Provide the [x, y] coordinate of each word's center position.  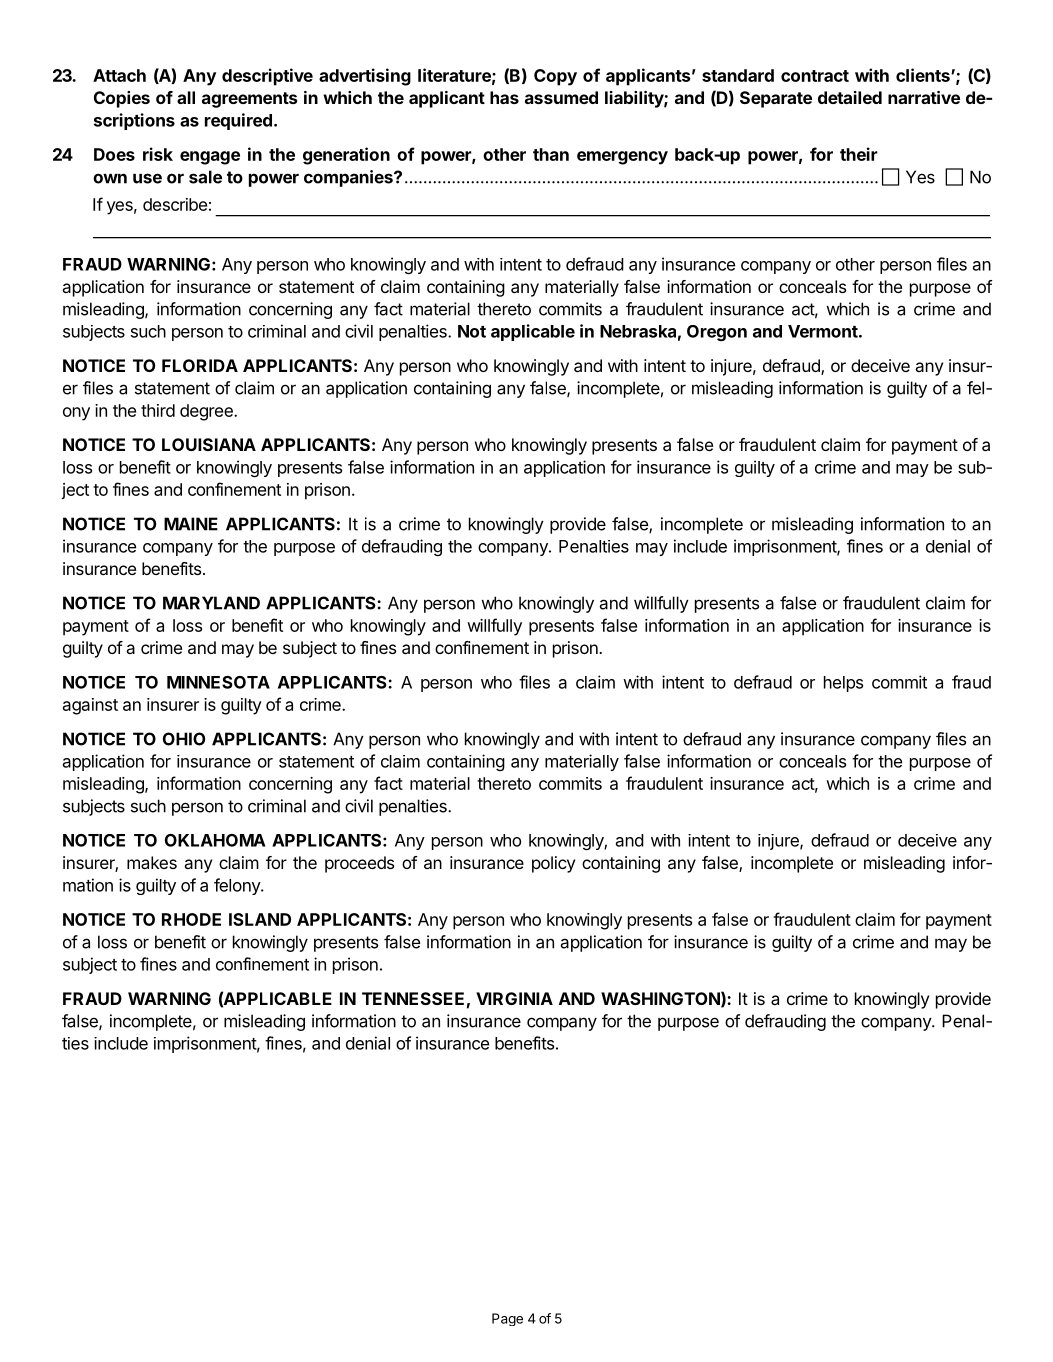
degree [207, 412]
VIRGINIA [514, 998]
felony [238, 886]
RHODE [191, 919]
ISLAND [260, 919]
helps [843, 684]
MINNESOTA [218, 682]
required [238, 121]
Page [507, 1319]
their [859, 154]
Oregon [717, 333]
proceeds [359, 864]
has [504, 97]
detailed [850, 97]
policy [553, 864]
